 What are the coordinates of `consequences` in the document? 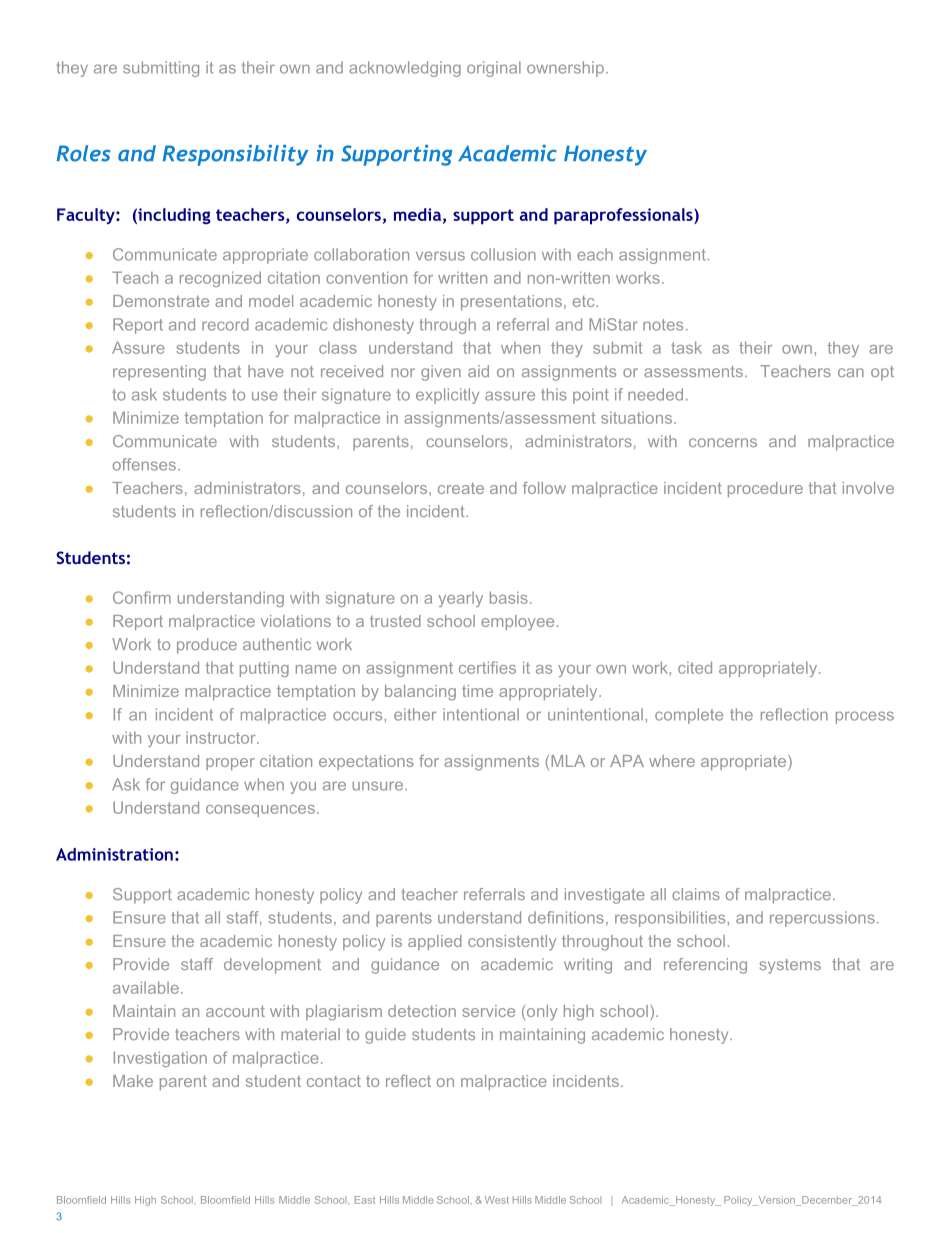 It's located at (260, 811).
